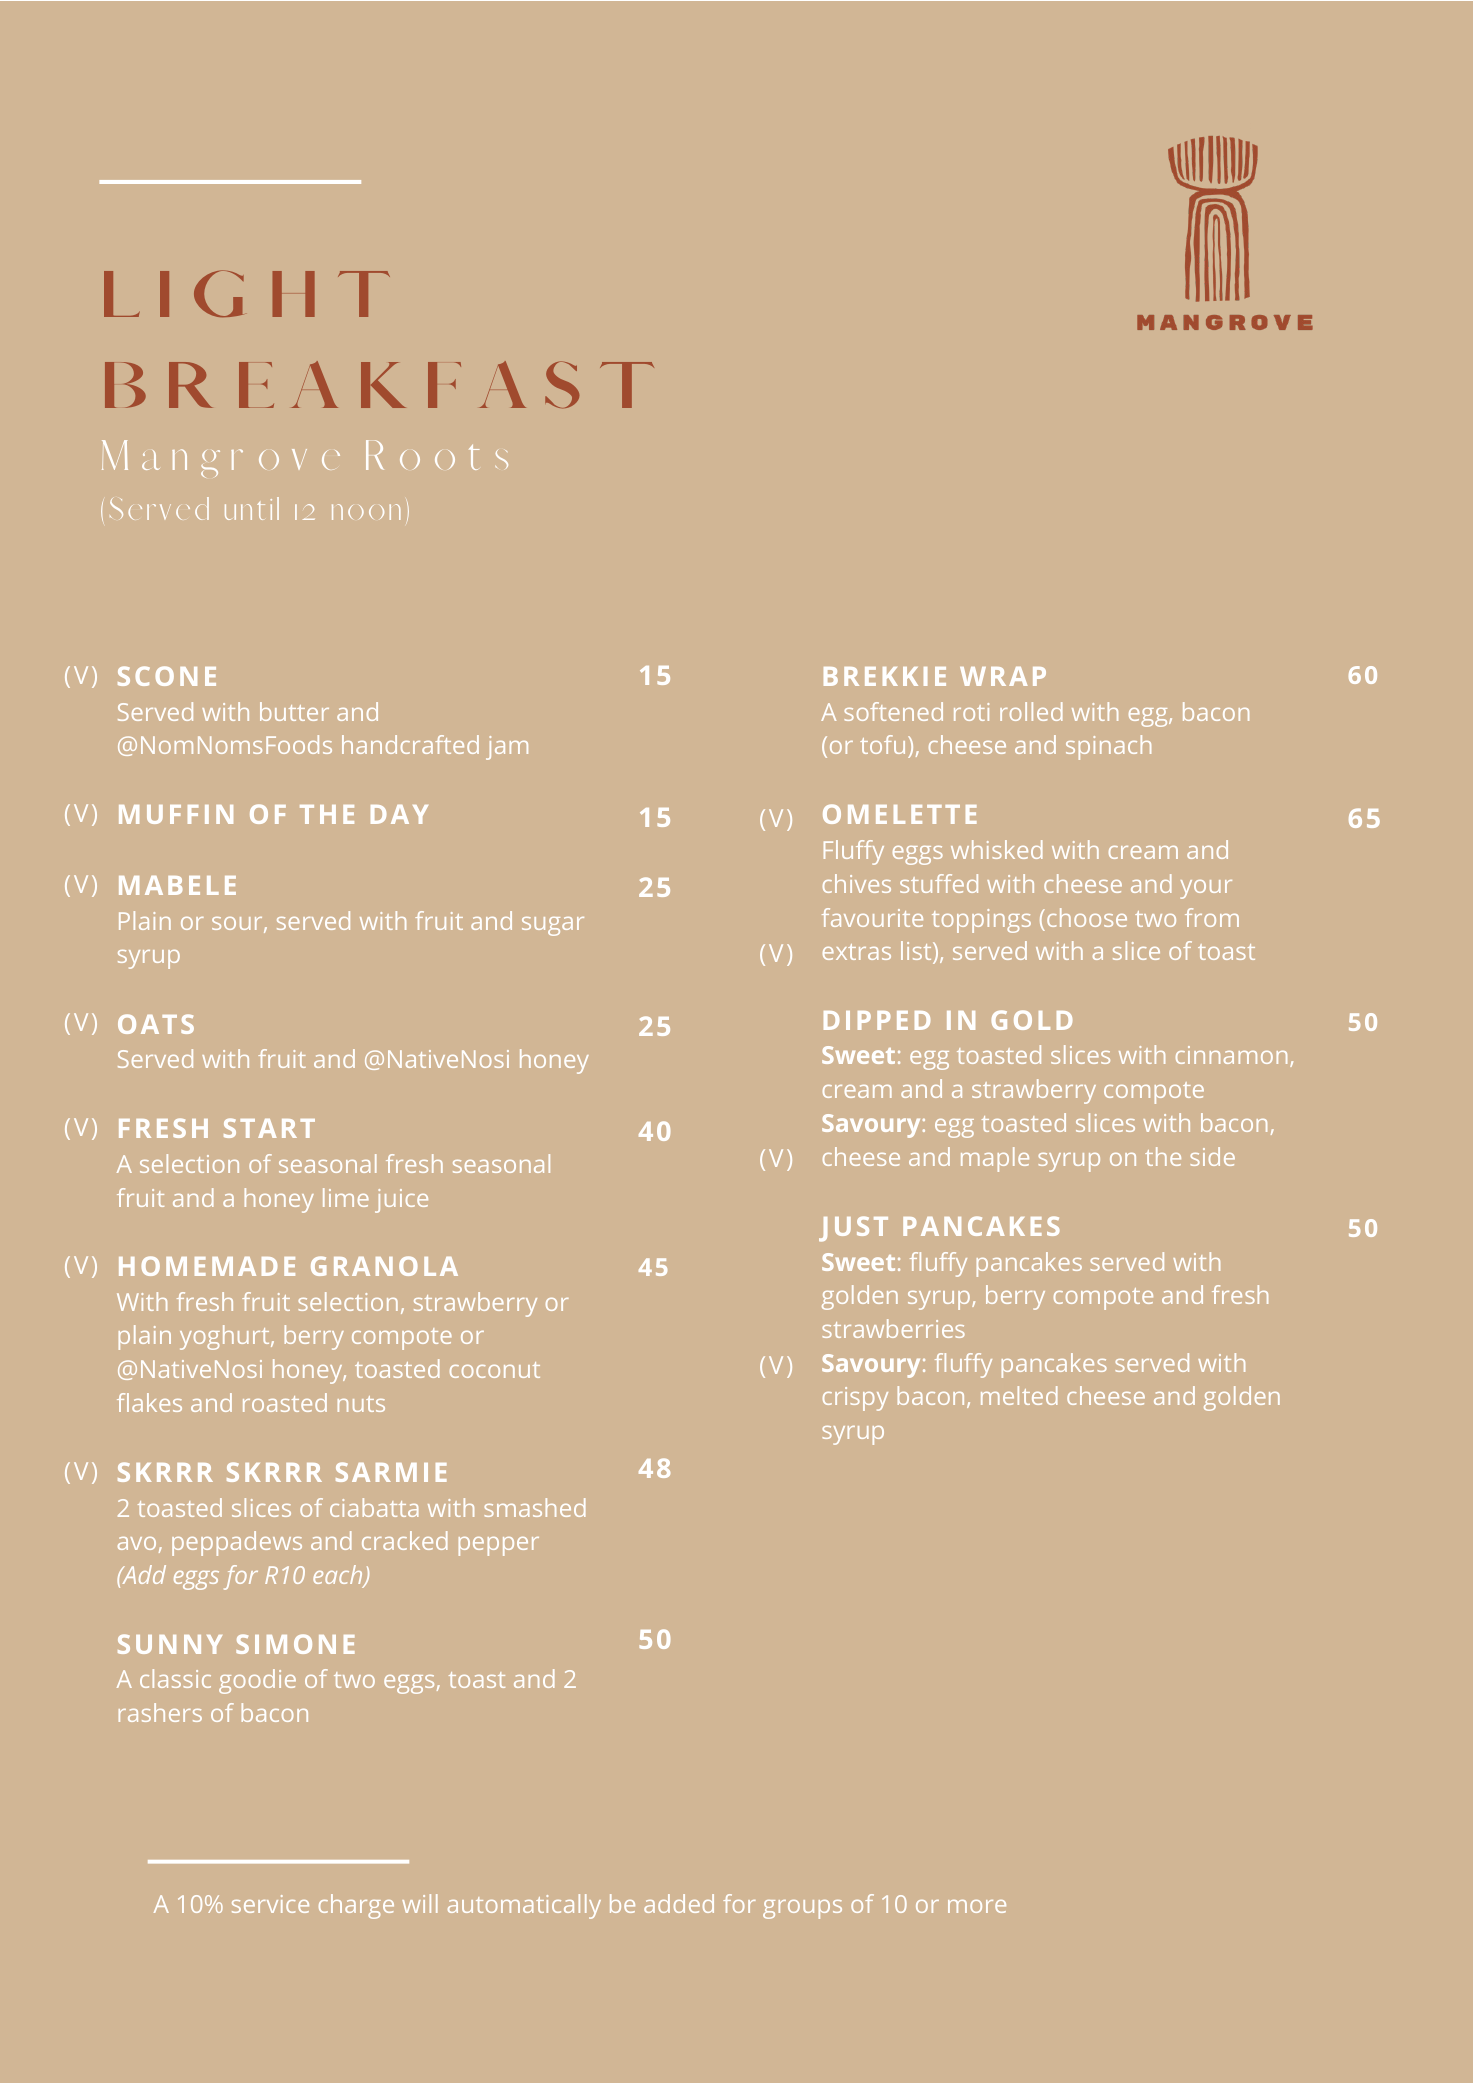  What do you see at coordinates (853, 1229) in the screenshot?
I see `JUST` at bounding box center [853, 1229].
